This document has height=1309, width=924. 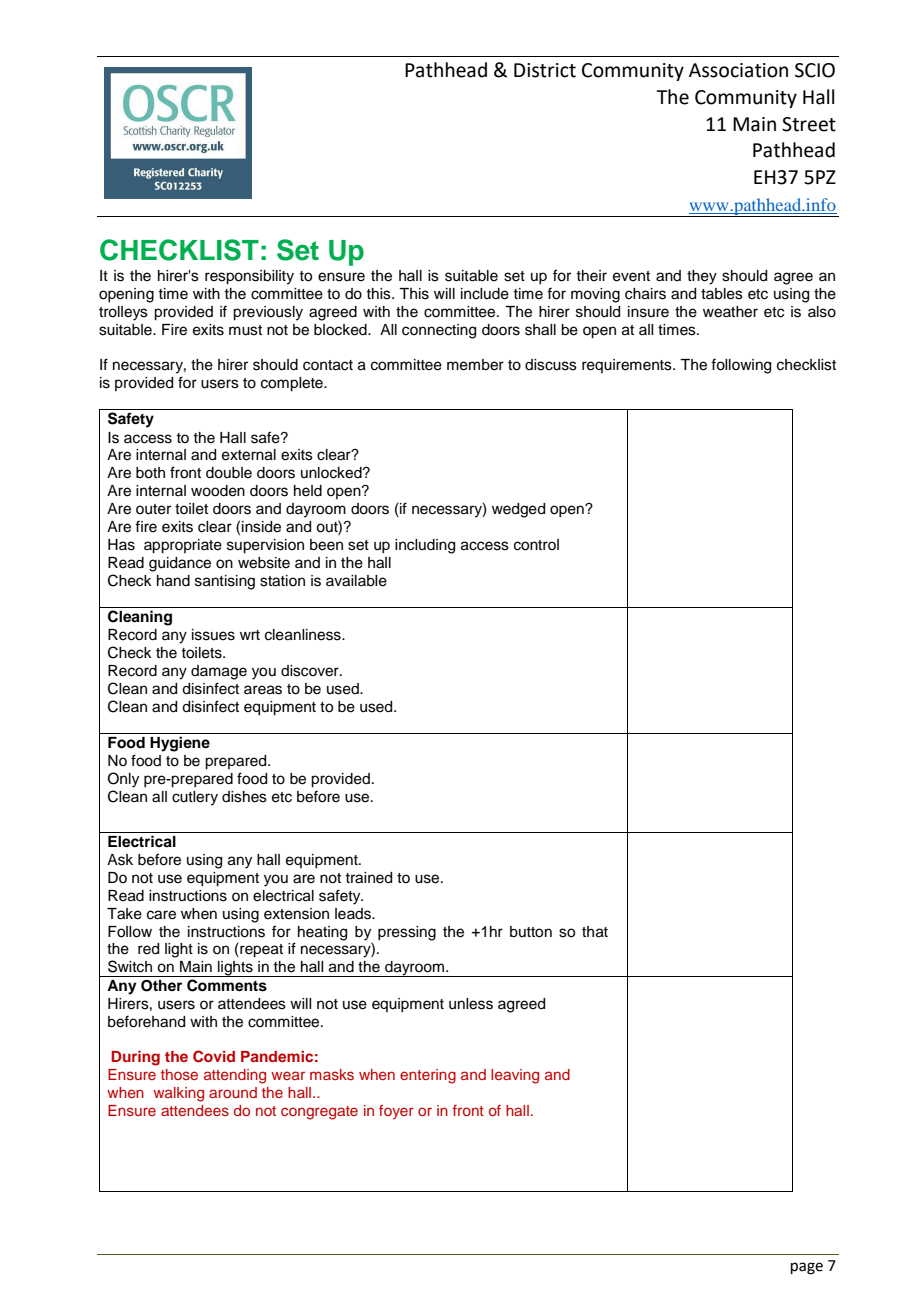 What do you see at coordinates (807, 1268) in the document?
I see `page` at bounding box center [807, 1268].
